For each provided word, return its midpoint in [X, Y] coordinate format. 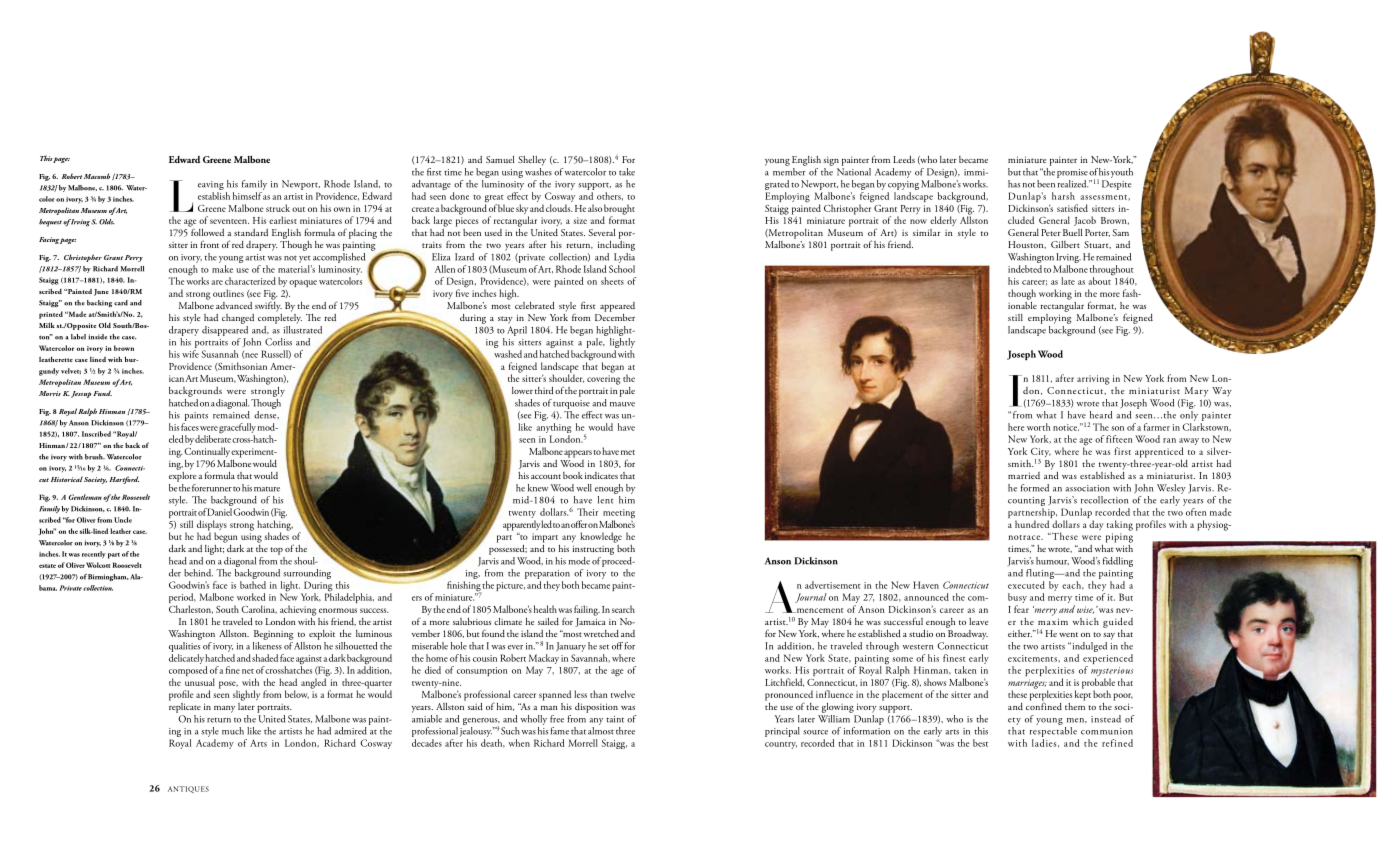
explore [182, 475]
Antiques [188, 789]
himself [247, 196]
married [1024, 475]
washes [538, 170]
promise [1072, 173]
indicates [601, 475]
